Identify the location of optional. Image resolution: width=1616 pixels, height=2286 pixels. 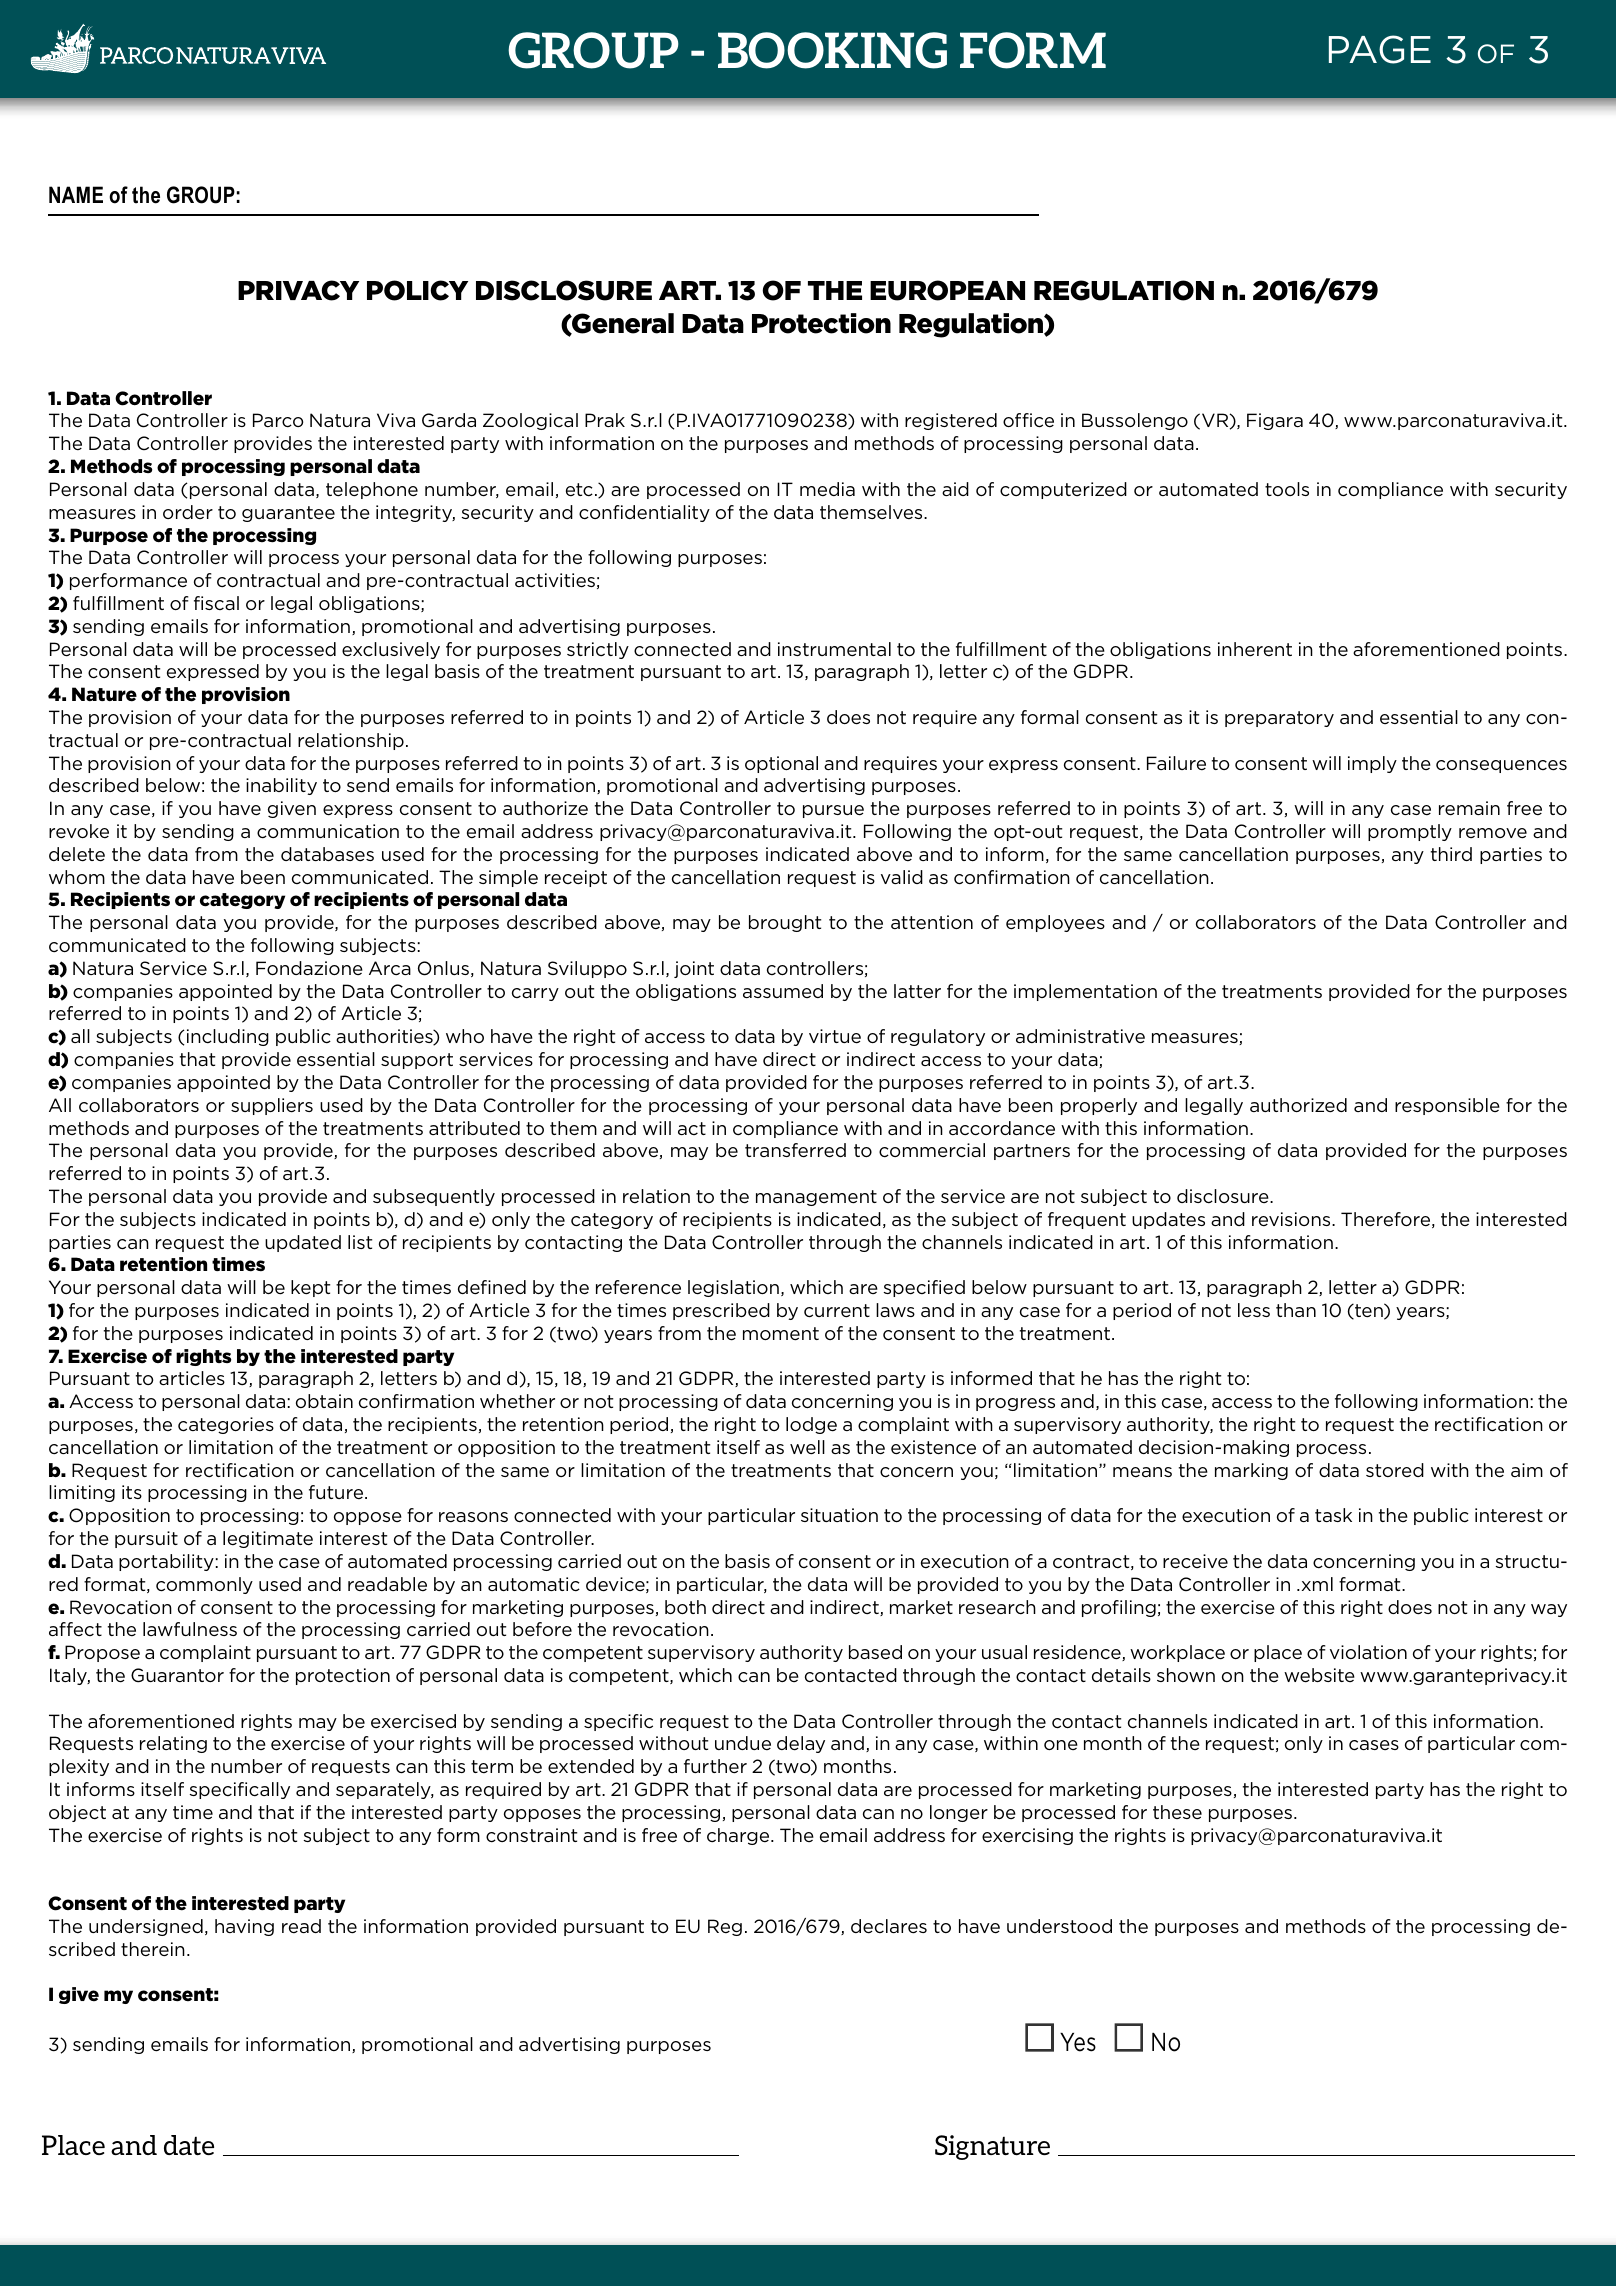
(781, 764).
